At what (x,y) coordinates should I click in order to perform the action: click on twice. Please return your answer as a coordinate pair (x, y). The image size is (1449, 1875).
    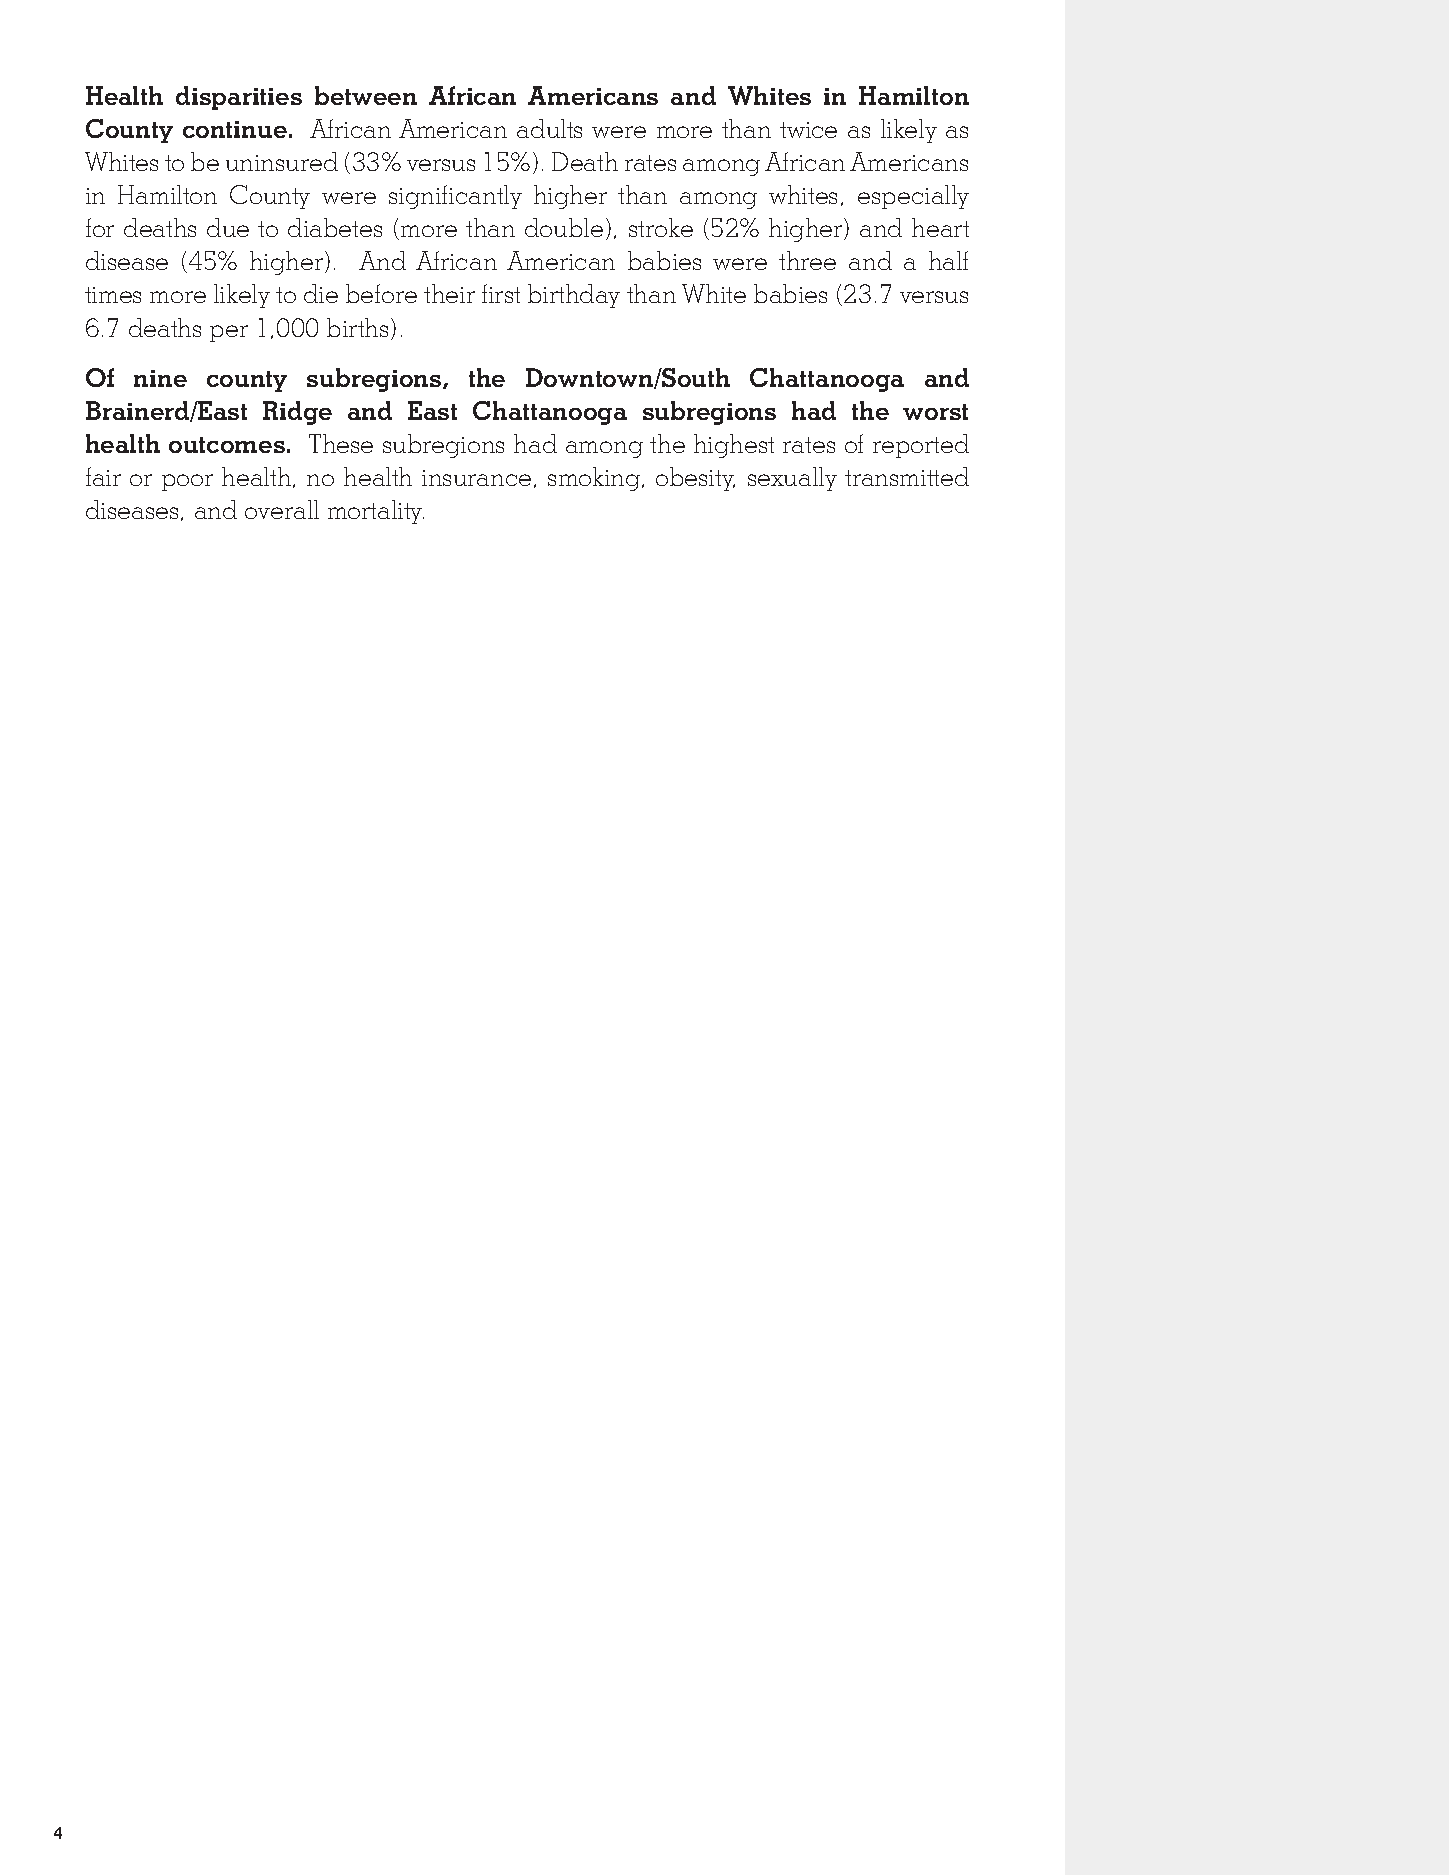
    Looking at the image, I should click on (808, 130).
